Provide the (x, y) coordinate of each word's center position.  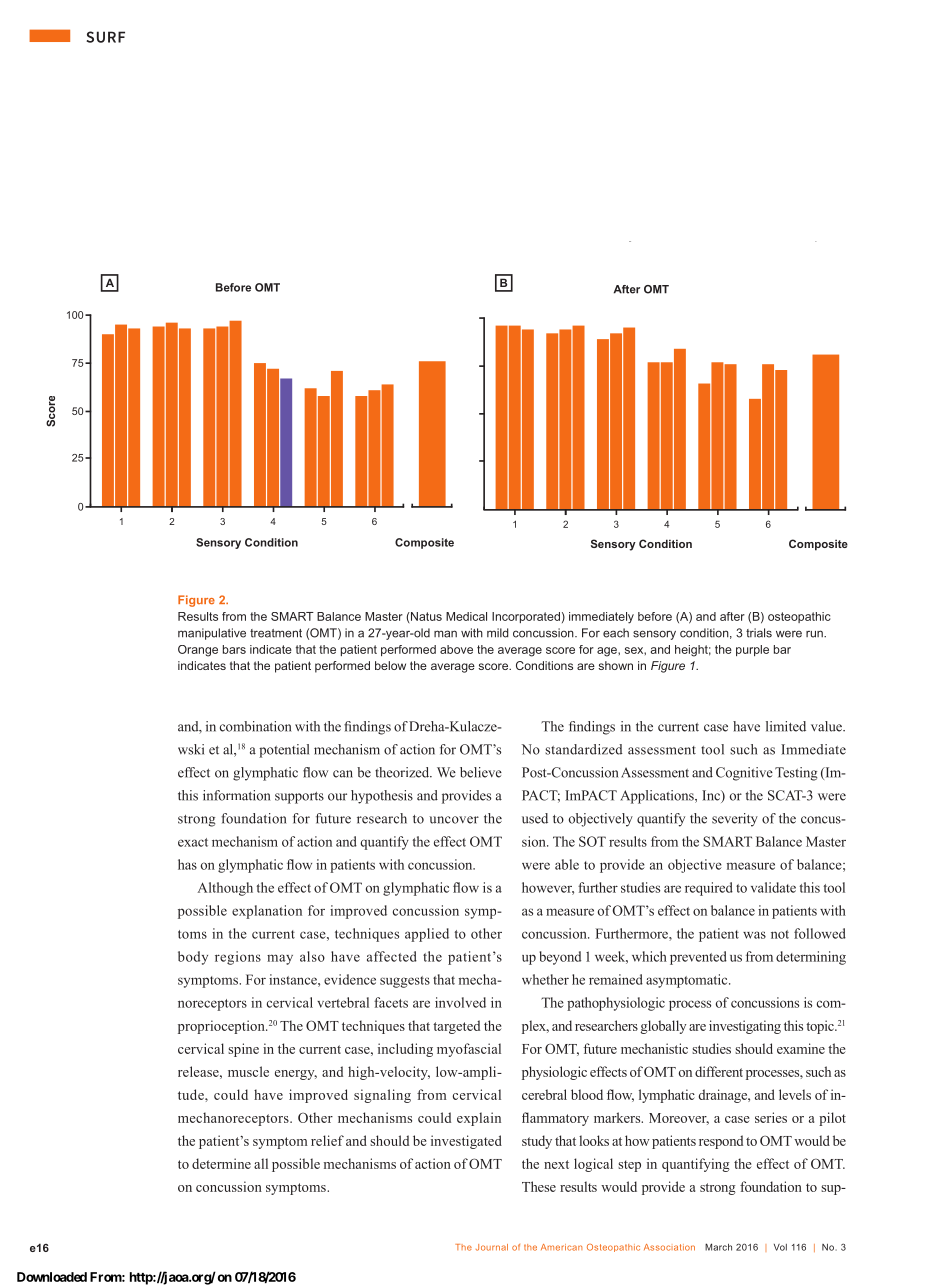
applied (427, 935)
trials (759, 633)
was (754, 935)
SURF (105, 37)
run (815, 634)
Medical (466, 616)
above (456, 649)
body (193, 958)
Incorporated (526, 617)
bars (234, 649)
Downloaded (52, 1277)
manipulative (212, 634)
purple (752, 650)
